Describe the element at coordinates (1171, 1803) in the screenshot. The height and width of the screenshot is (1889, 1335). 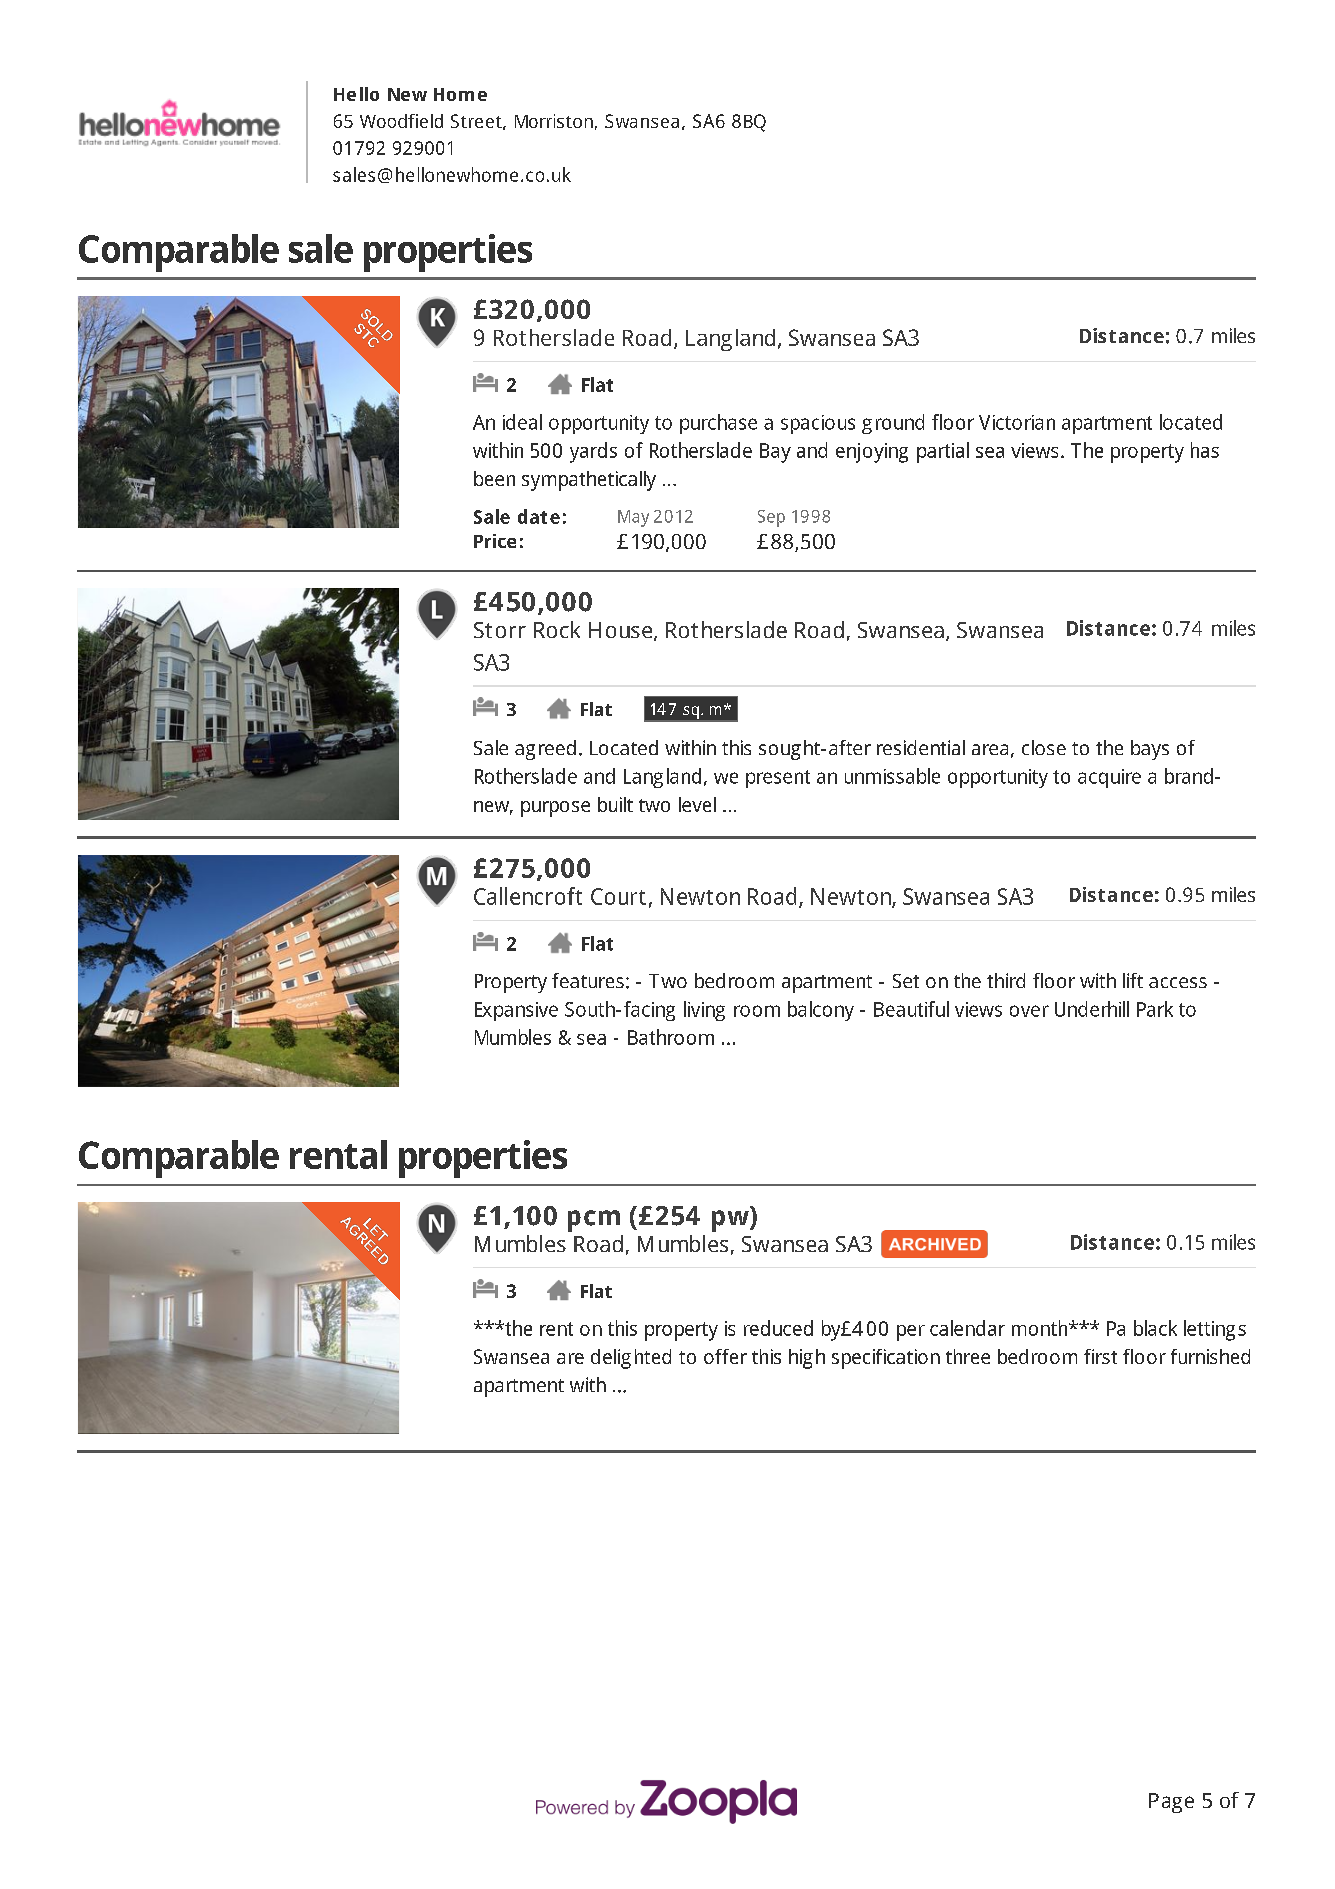
I see `Page` at that location.
